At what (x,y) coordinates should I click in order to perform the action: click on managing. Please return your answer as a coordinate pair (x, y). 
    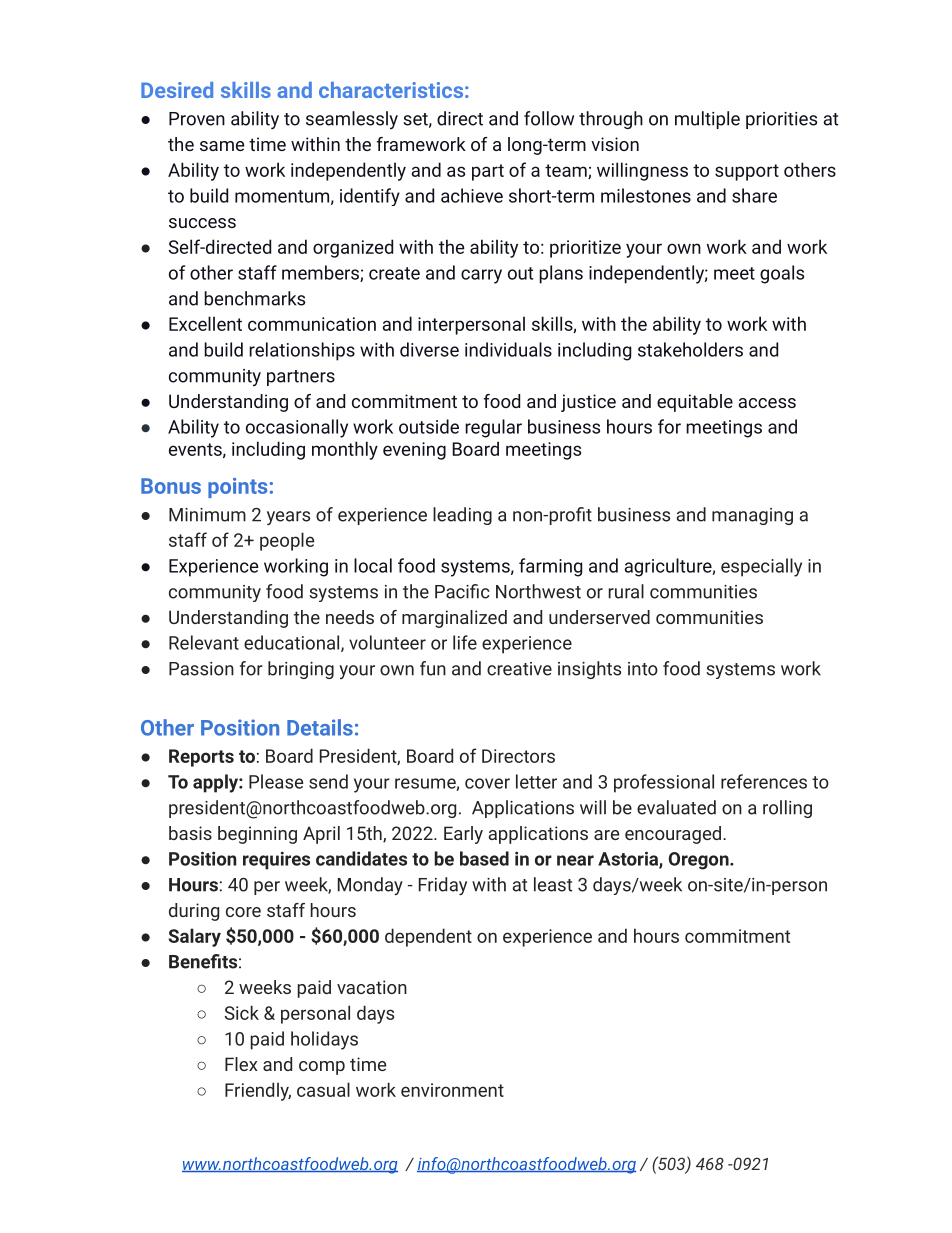
    Looking at the image, I should click on (752, 516).
